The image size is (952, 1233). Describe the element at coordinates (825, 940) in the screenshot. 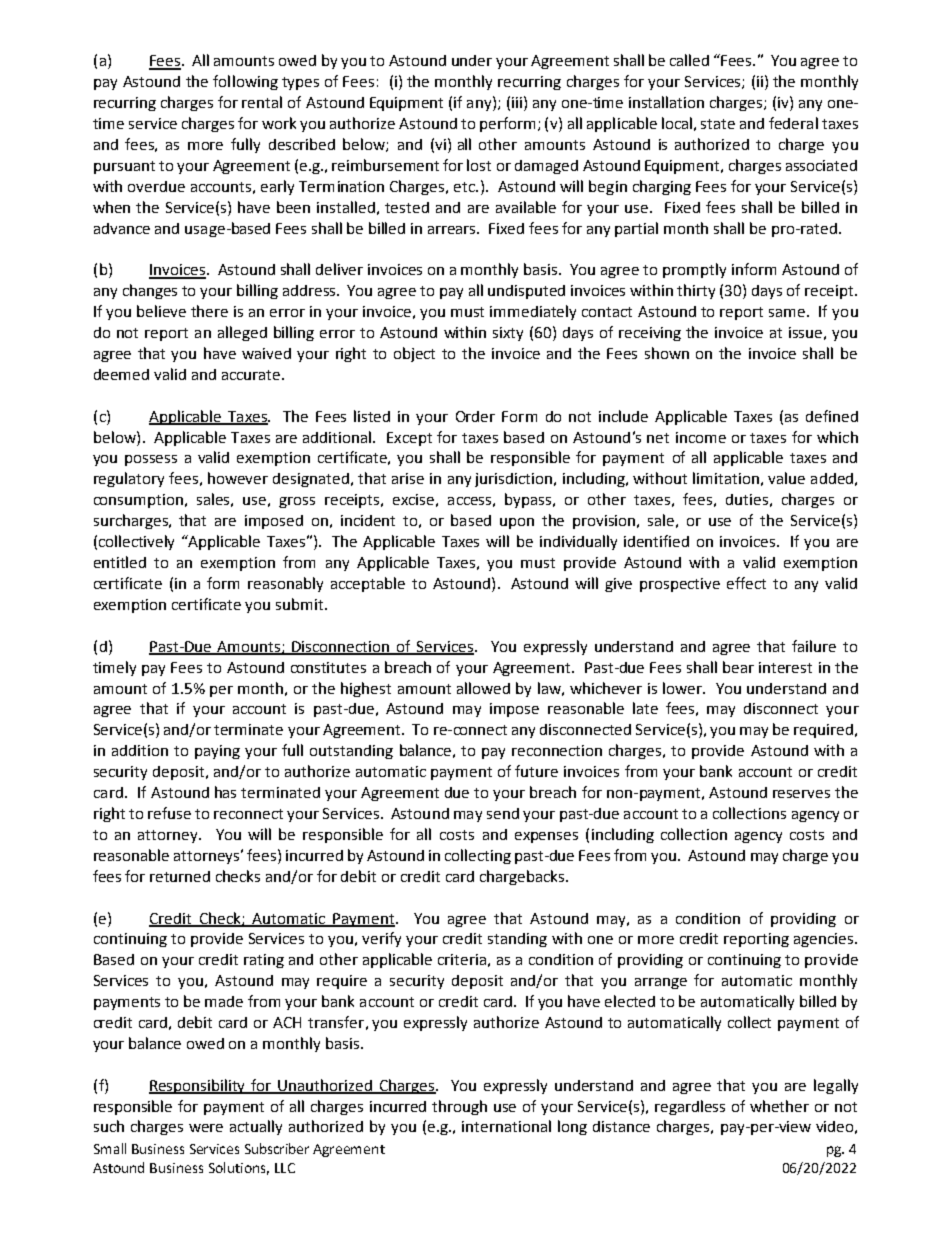

I see `agencies` at that location.
